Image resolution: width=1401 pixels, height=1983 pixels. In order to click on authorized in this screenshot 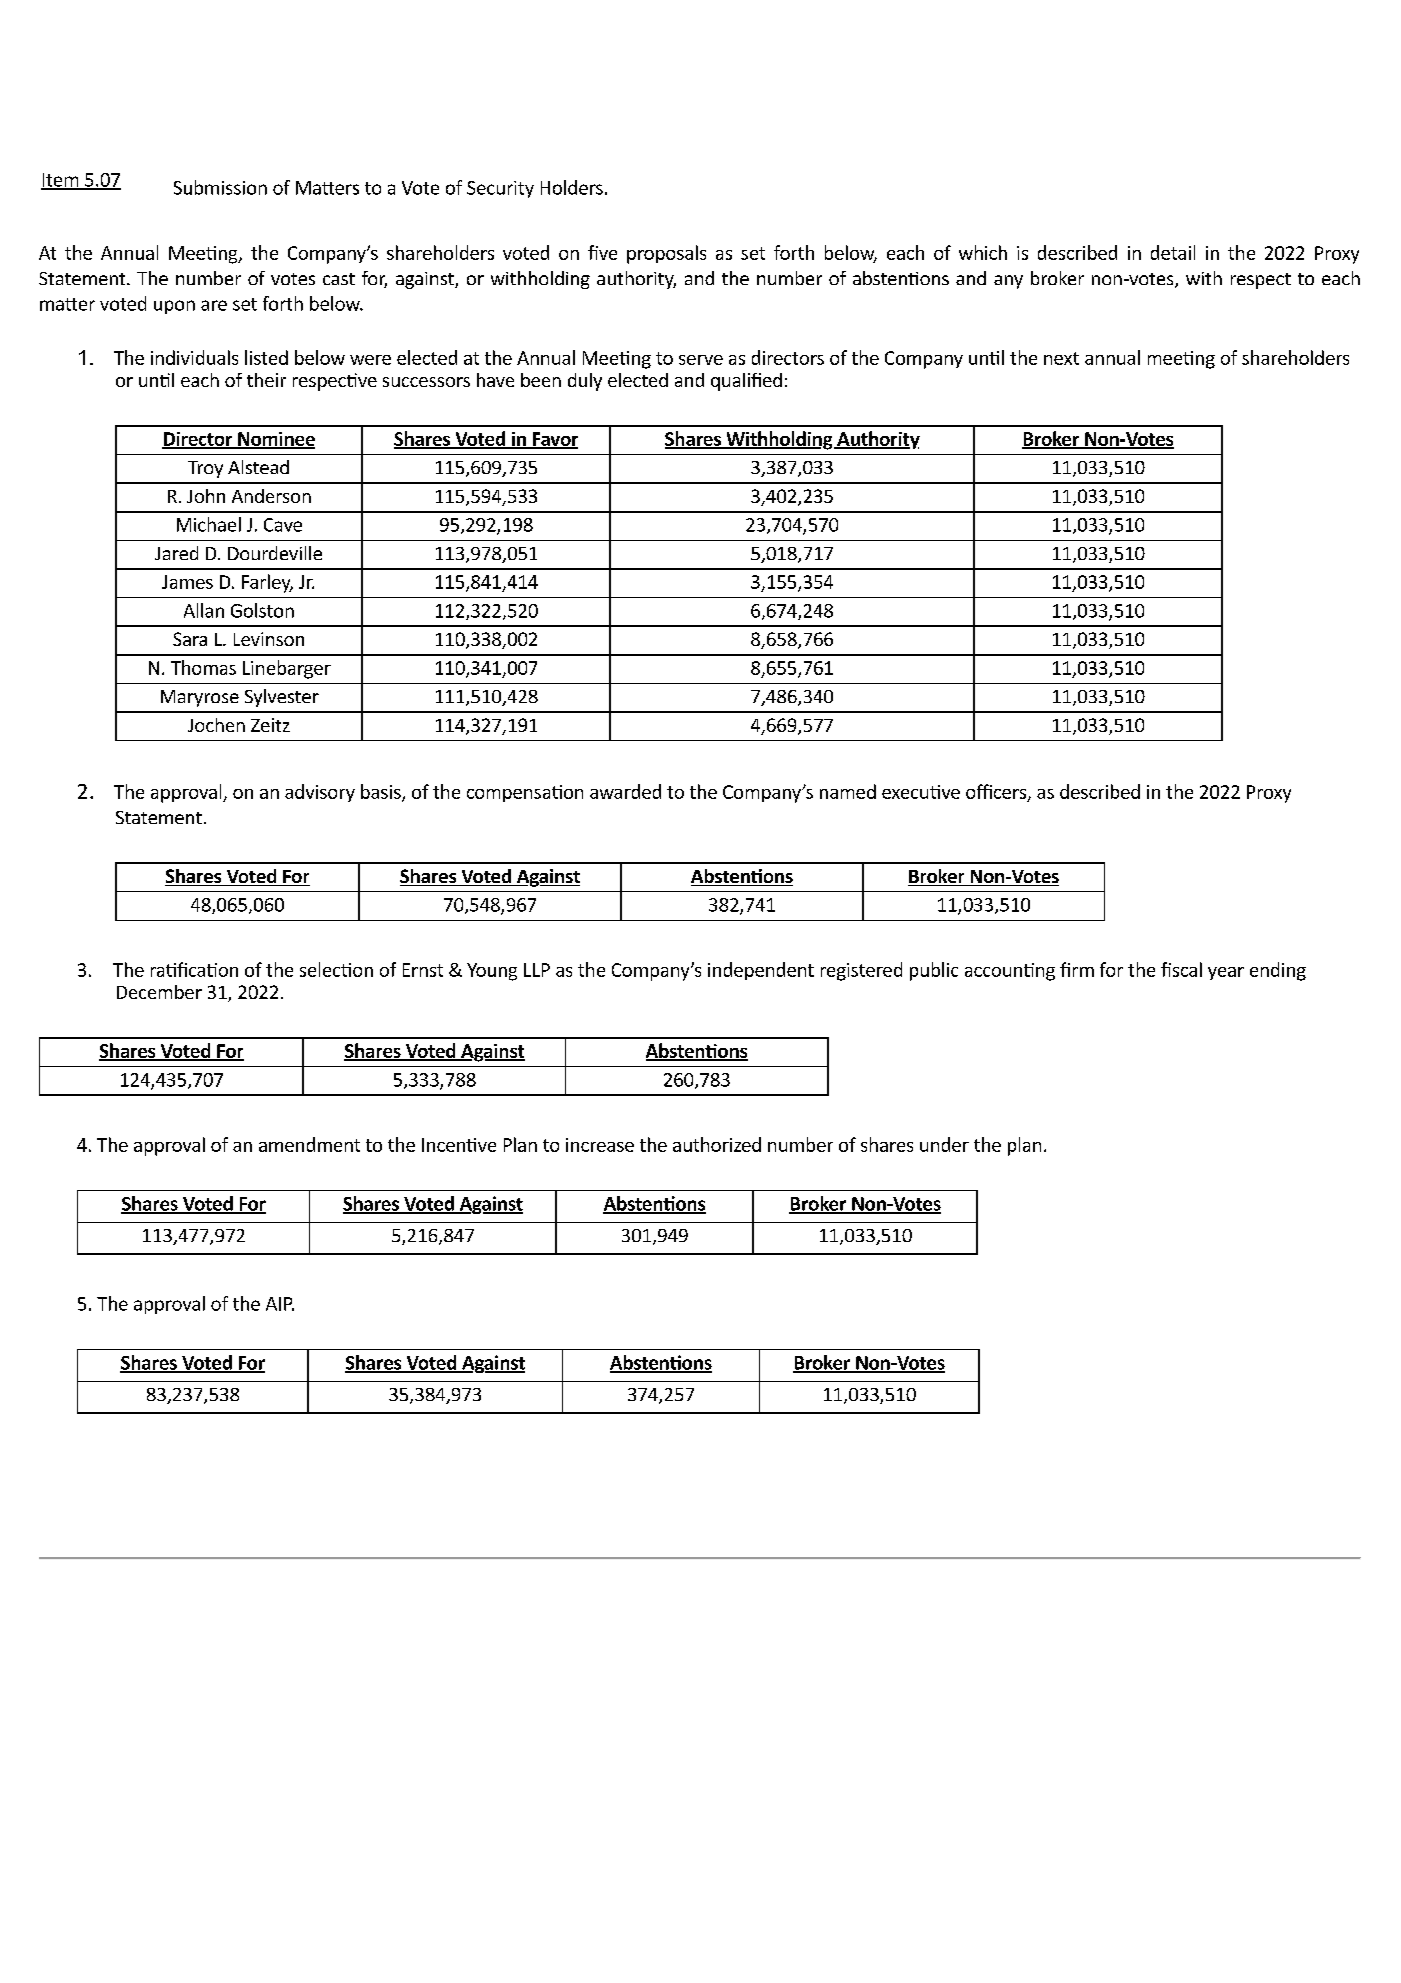, I will do `click(717, 1144)`.
